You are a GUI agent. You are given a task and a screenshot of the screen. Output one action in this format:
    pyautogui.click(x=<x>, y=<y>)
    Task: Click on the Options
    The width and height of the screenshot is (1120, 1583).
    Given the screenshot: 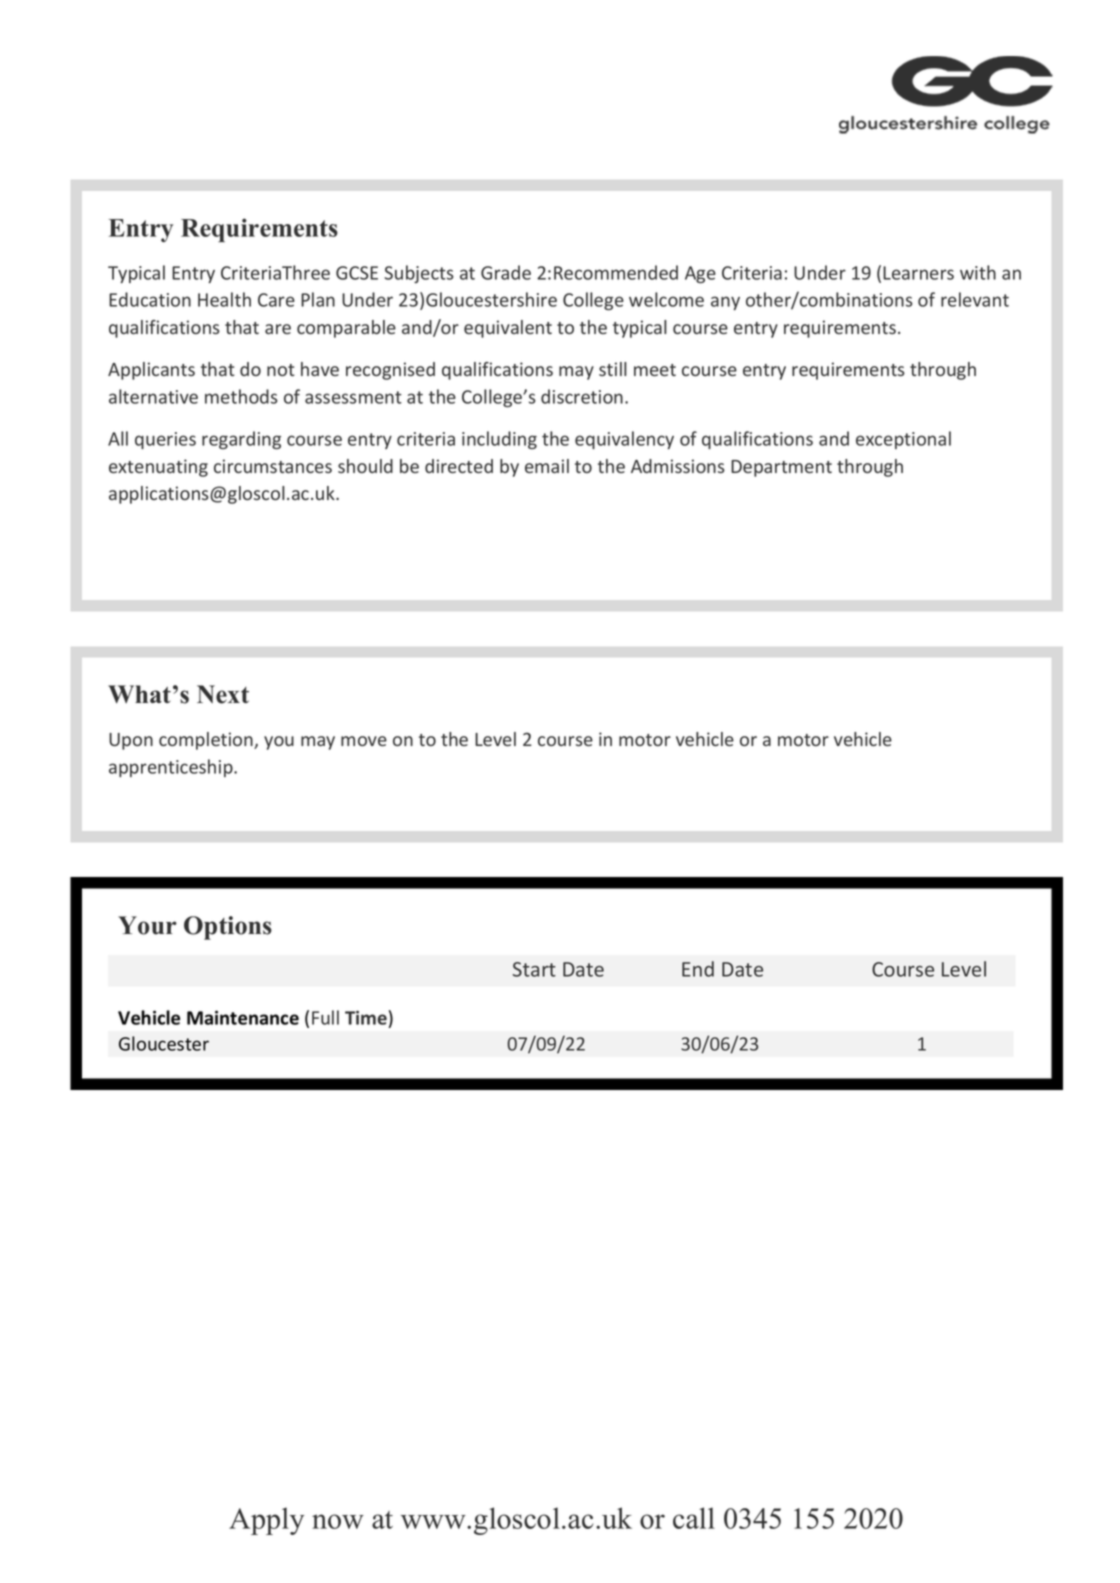 What is the action you would take?
    pyautogui.click(x=228, y=928)
